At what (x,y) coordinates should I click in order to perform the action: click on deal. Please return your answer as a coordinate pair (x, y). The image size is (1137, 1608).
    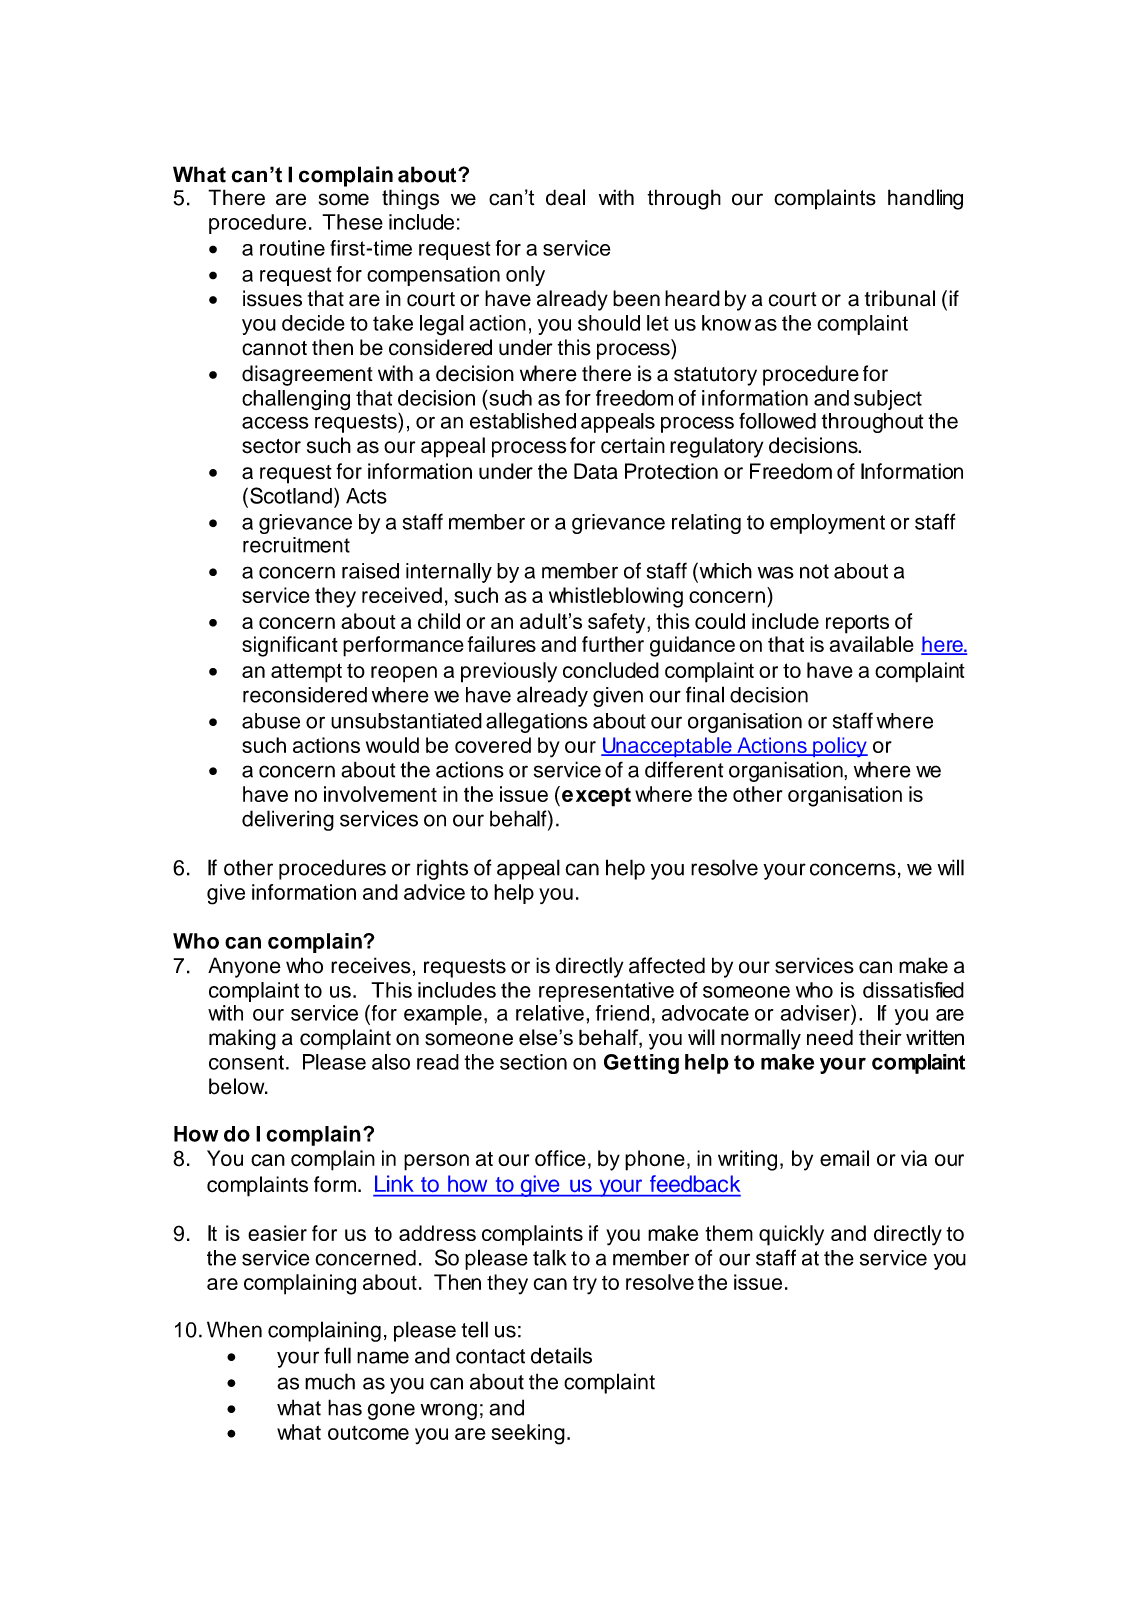
    Looking at the image, I should click on (565, 197).
